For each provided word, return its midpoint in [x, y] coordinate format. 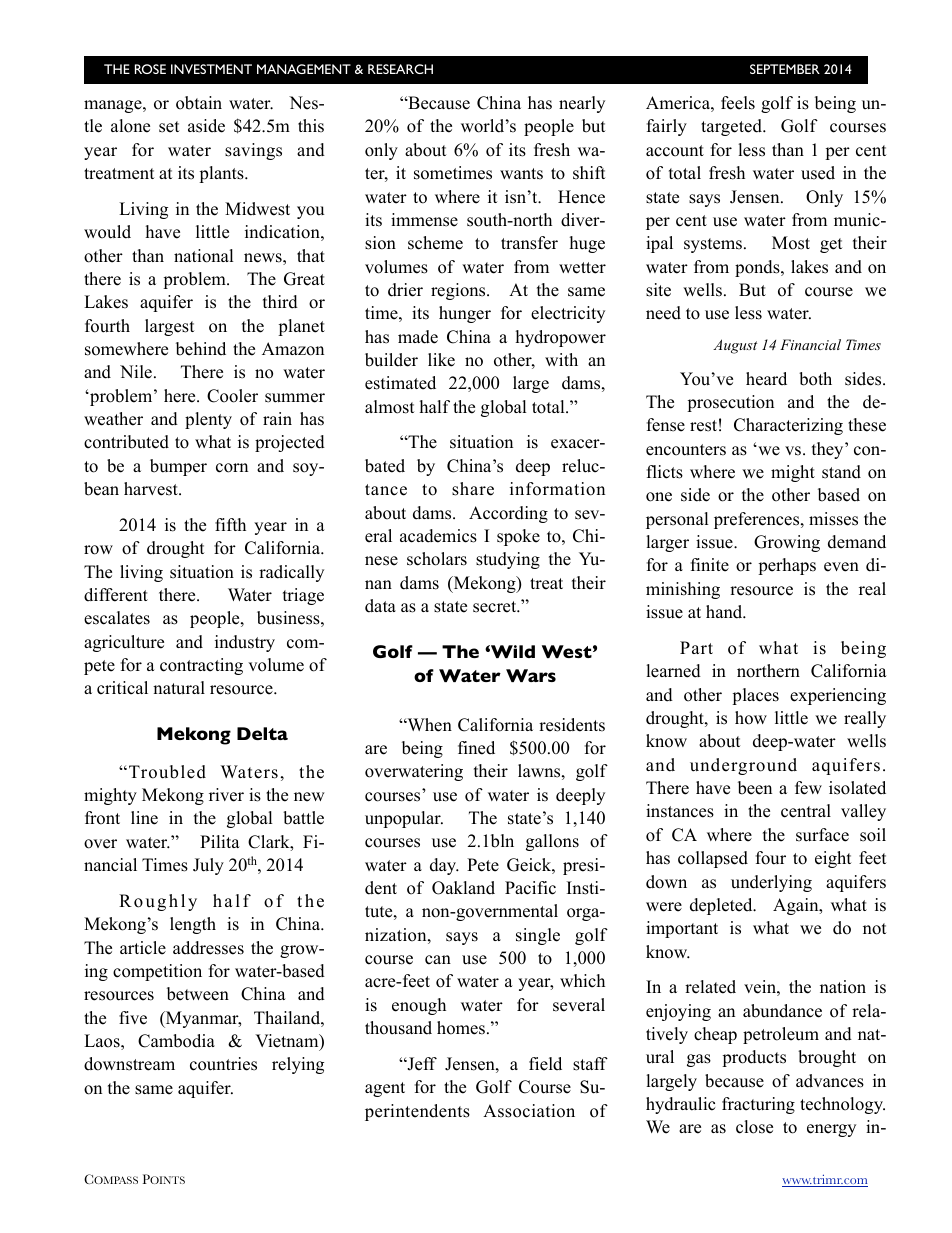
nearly [582, 104]
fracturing [758, 1105]
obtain [199, 103]
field [545, 1064]
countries [223, 1064]
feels [738, 103]
